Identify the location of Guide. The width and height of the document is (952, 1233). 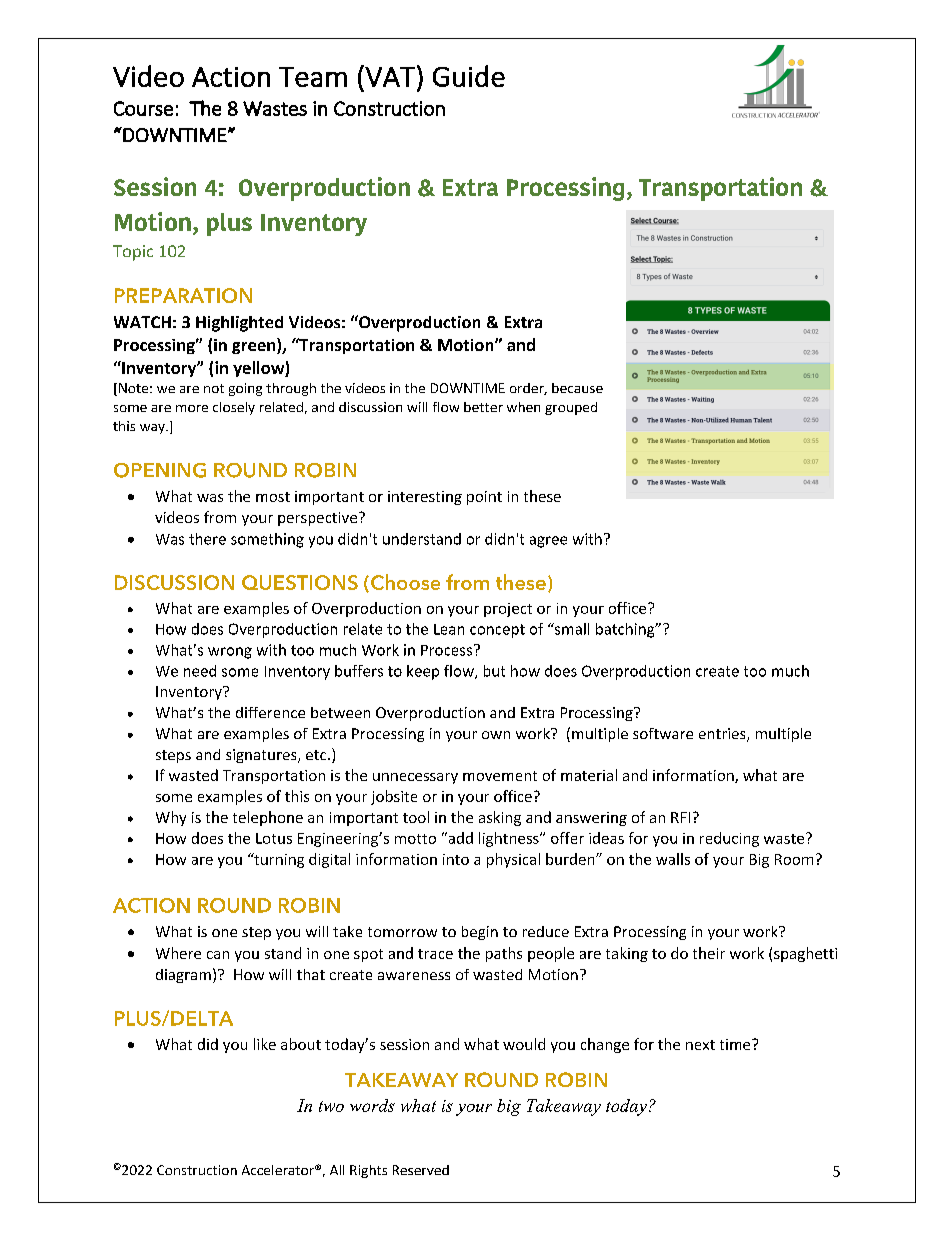
(469, 76).
